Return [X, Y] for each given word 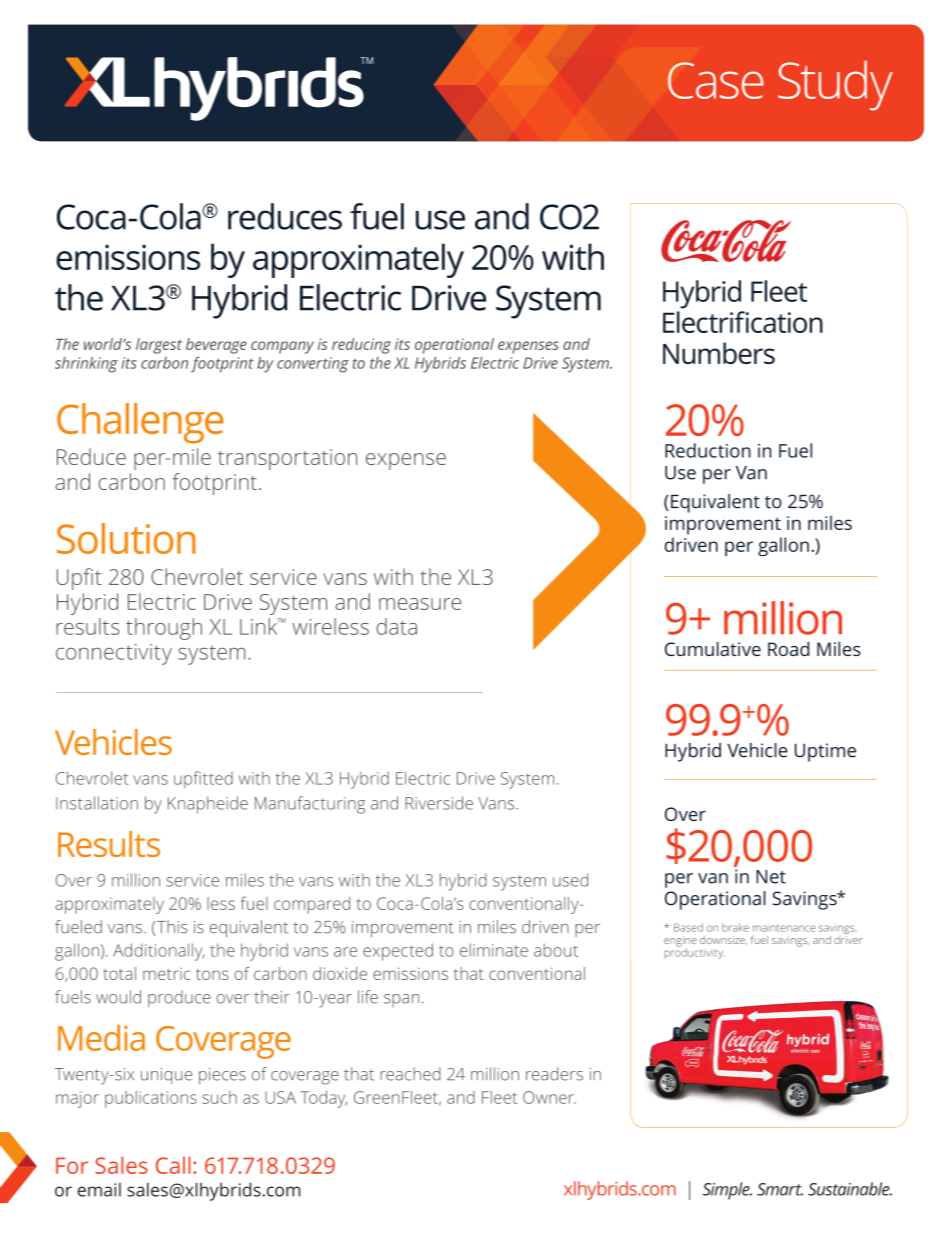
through [164, 629]
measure [420, 604]
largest [159, 346]
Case [715, 80]
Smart [780, 1189]
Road [788, 649]
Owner [549, 1097]
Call [173, 1165]
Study [835, 85]
